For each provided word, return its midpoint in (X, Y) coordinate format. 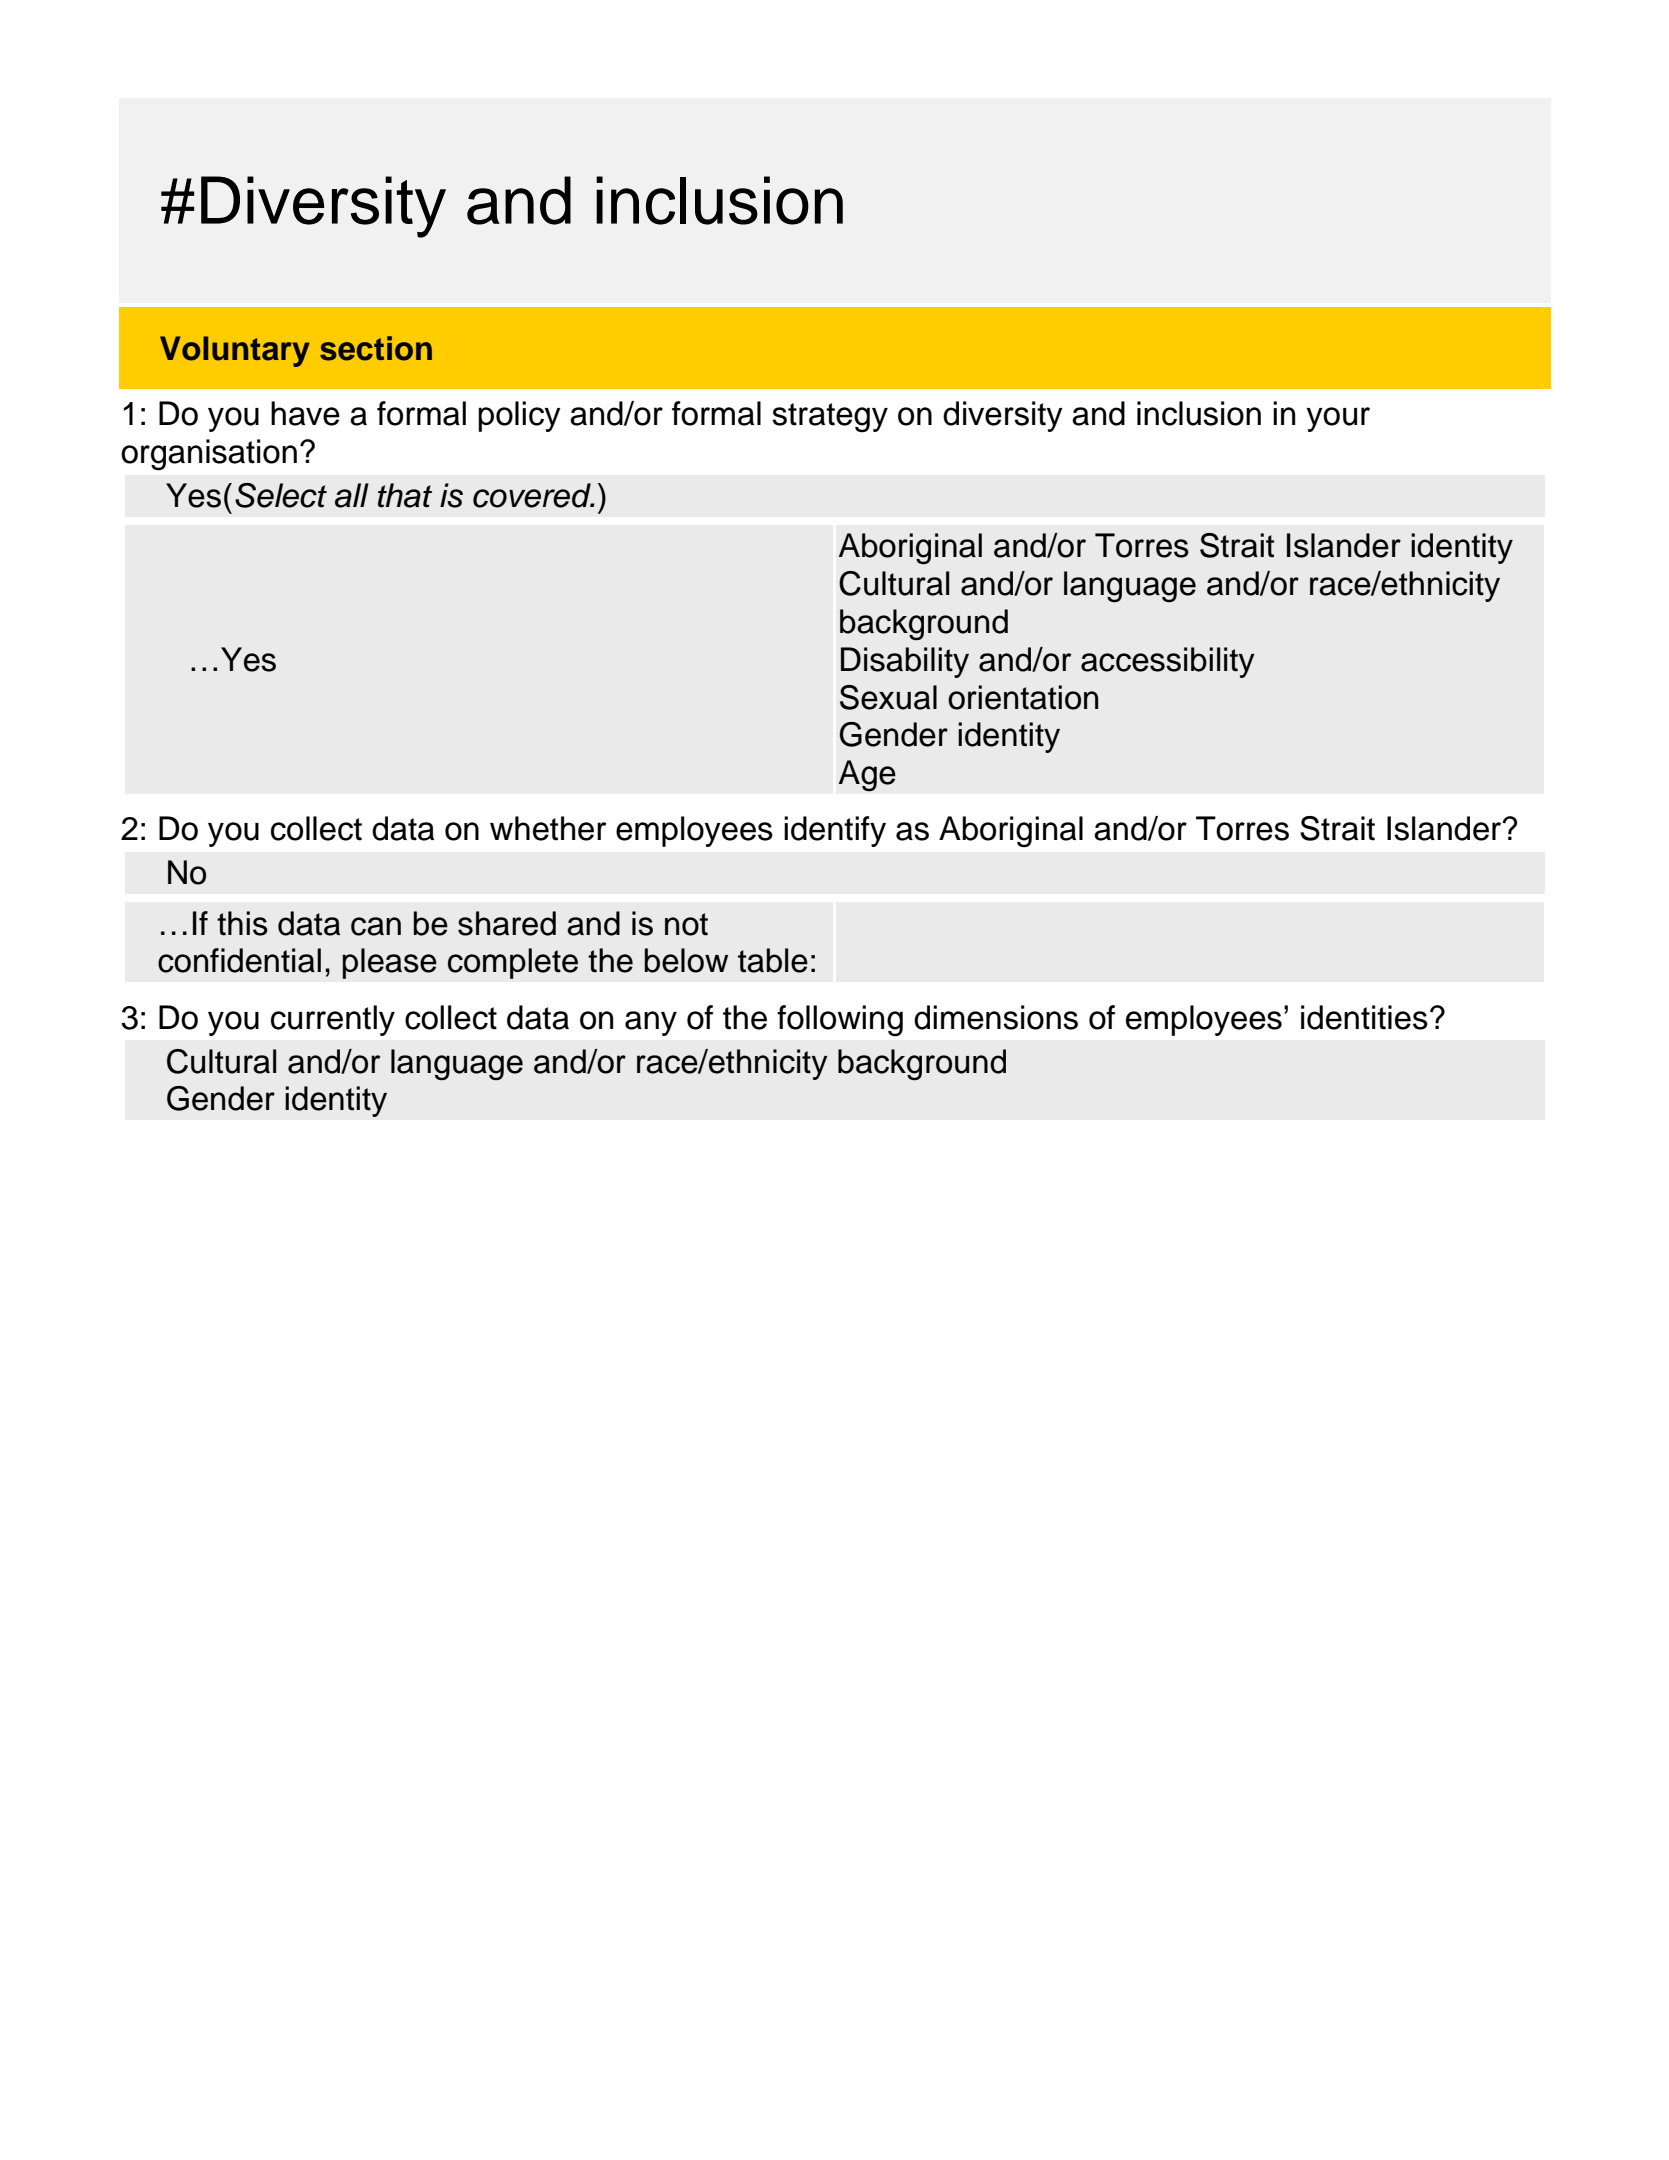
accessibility (1168, 662)
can (376, 926)
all (352, 495)
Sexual (888, 697)
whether (548, 828)
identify (835, 831)
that (405, 495)
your (1338, 419)
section (376, 348)
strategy (830, 418)
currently (333, 1020)
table (773, 960)
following (840, 1021)
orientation (1023, 697)
